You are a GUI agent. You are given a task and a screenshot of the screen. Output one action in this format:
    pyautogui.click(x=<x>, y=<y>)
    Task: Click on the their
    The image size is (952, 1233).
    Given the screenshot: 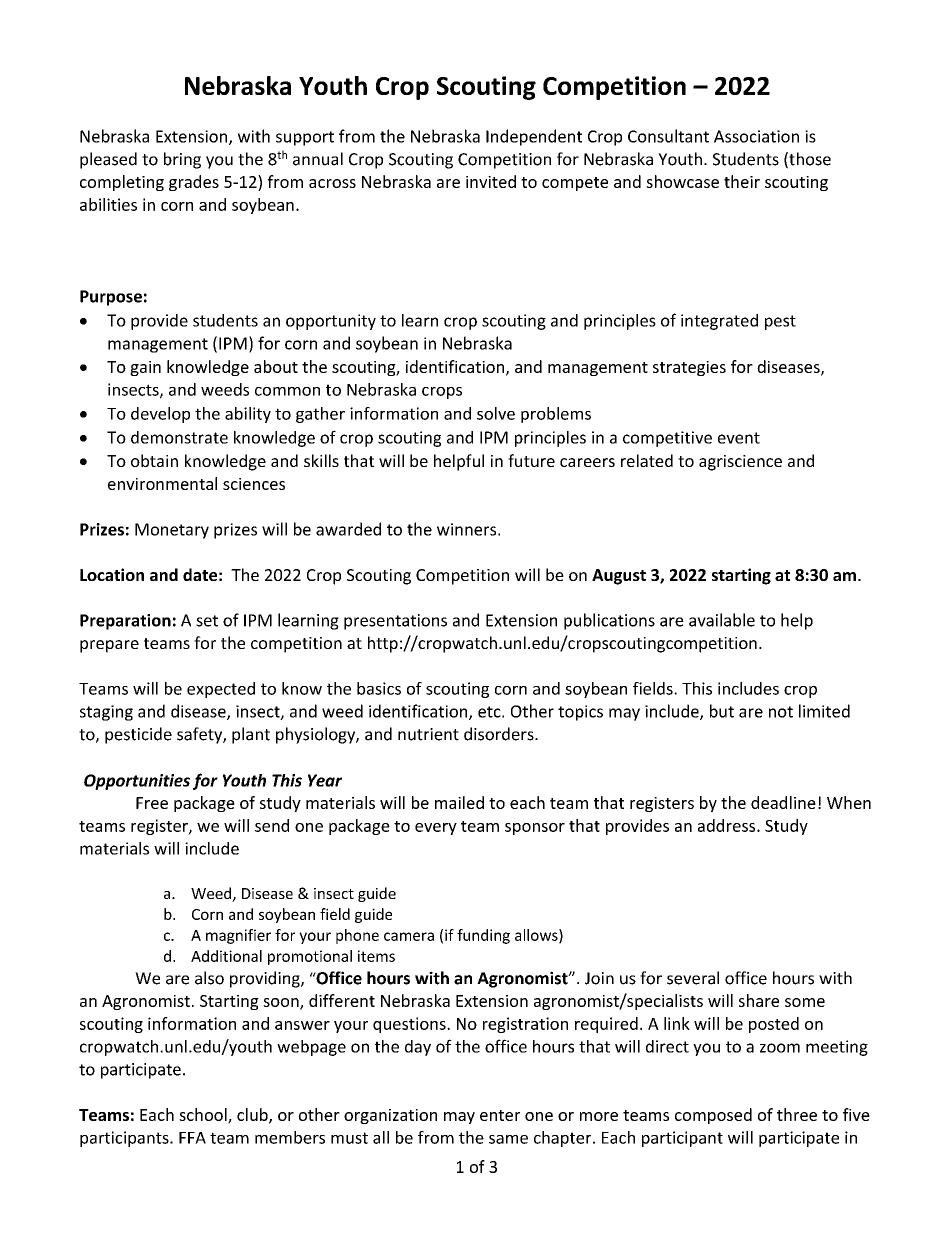 What is the action you would take?
    pyautogui.click(x=742, y=181)
